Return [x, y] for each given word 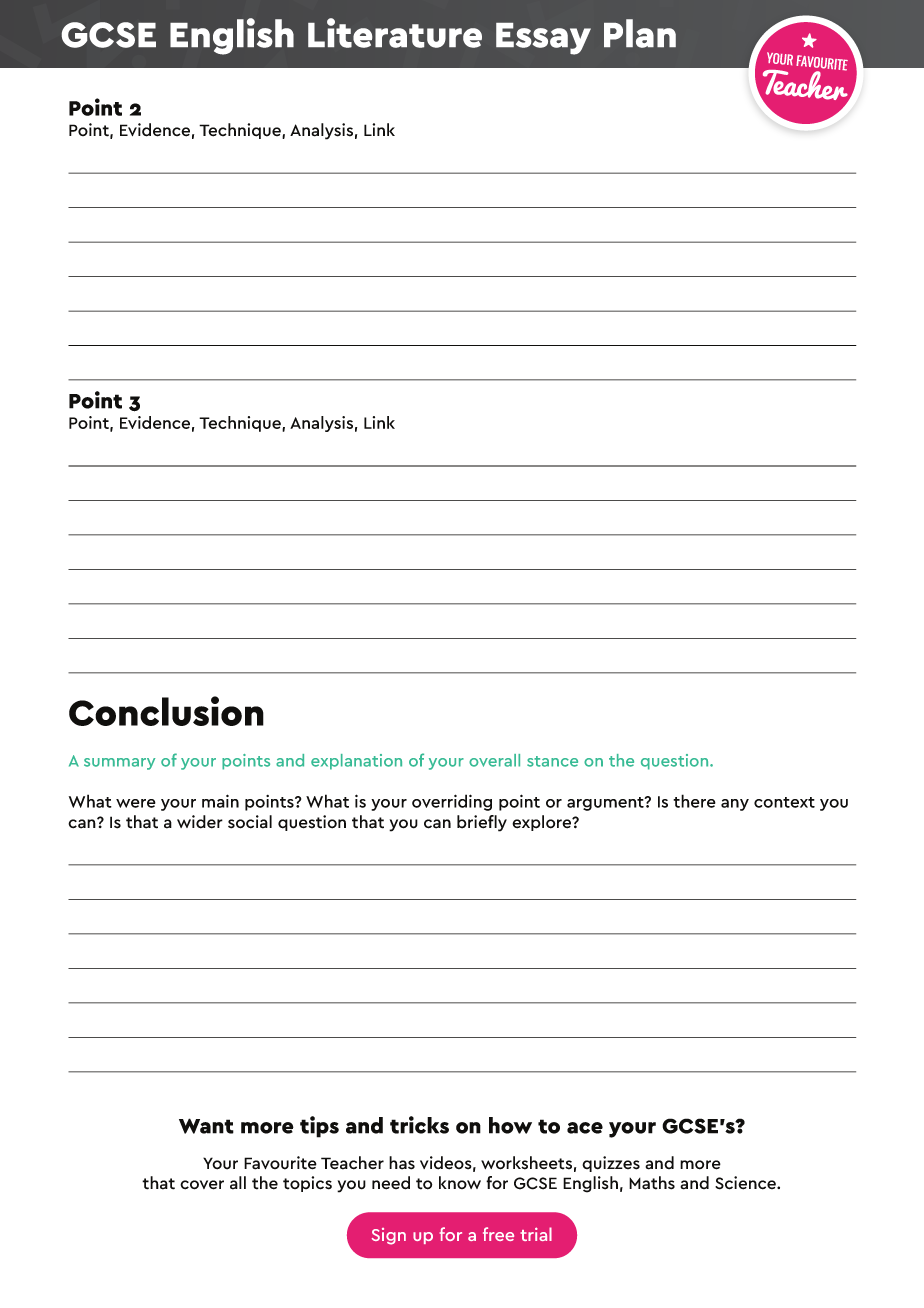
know [460, 1182]
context [784, 802]
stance [552, 761]
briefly [482, 823]
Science [746, 1183]
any [735, 805]
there [694, 801]
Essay [543, 39]
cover [202, 1185]
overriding [452, 802]
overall [494, 760]
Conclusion [166, 711]
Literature [395, 33]
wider [200, 822]
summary [119, 764]
